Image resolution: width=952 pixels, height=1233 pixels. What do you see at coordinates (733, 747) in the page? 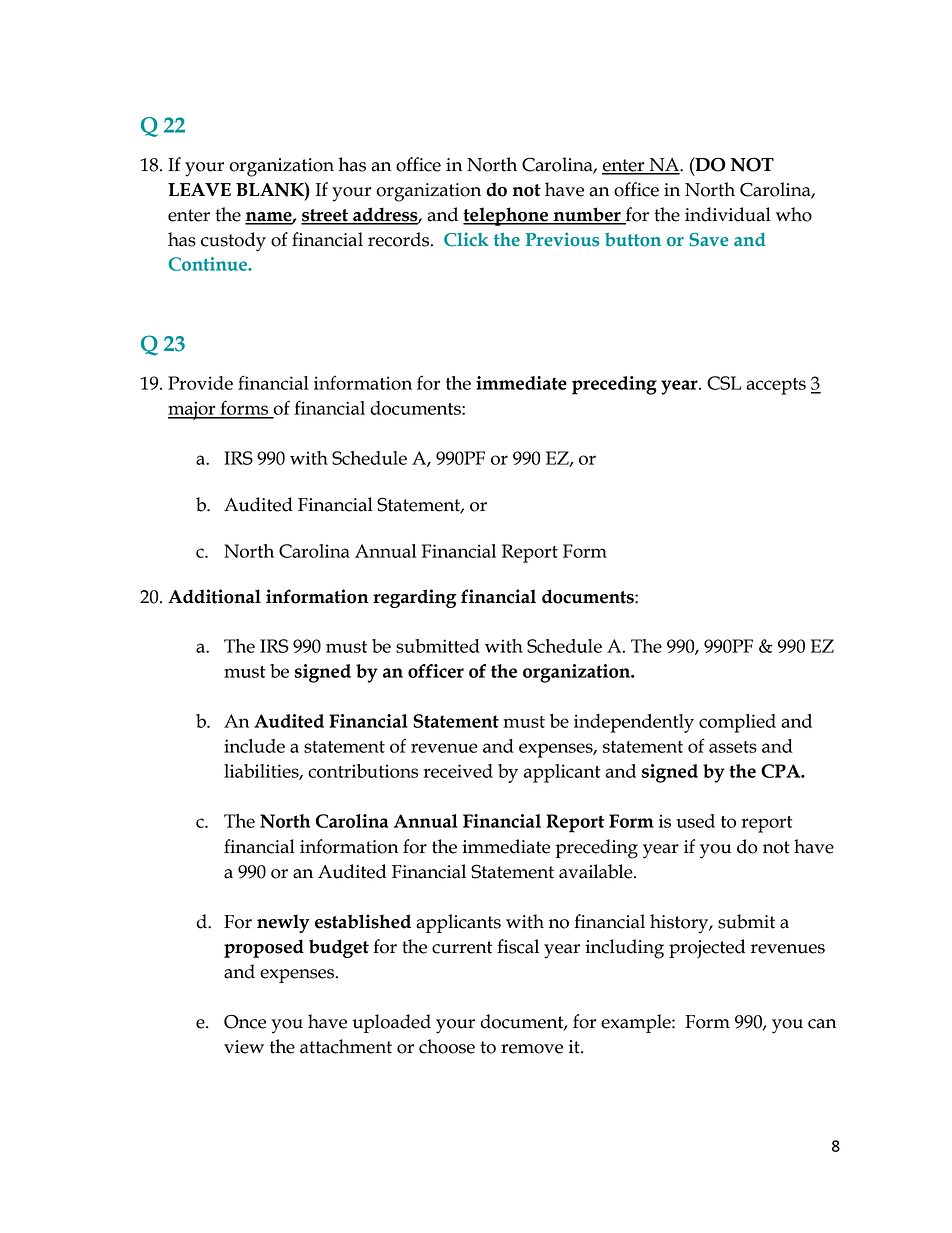
I see `assets` at bounding box center [733, 747].
